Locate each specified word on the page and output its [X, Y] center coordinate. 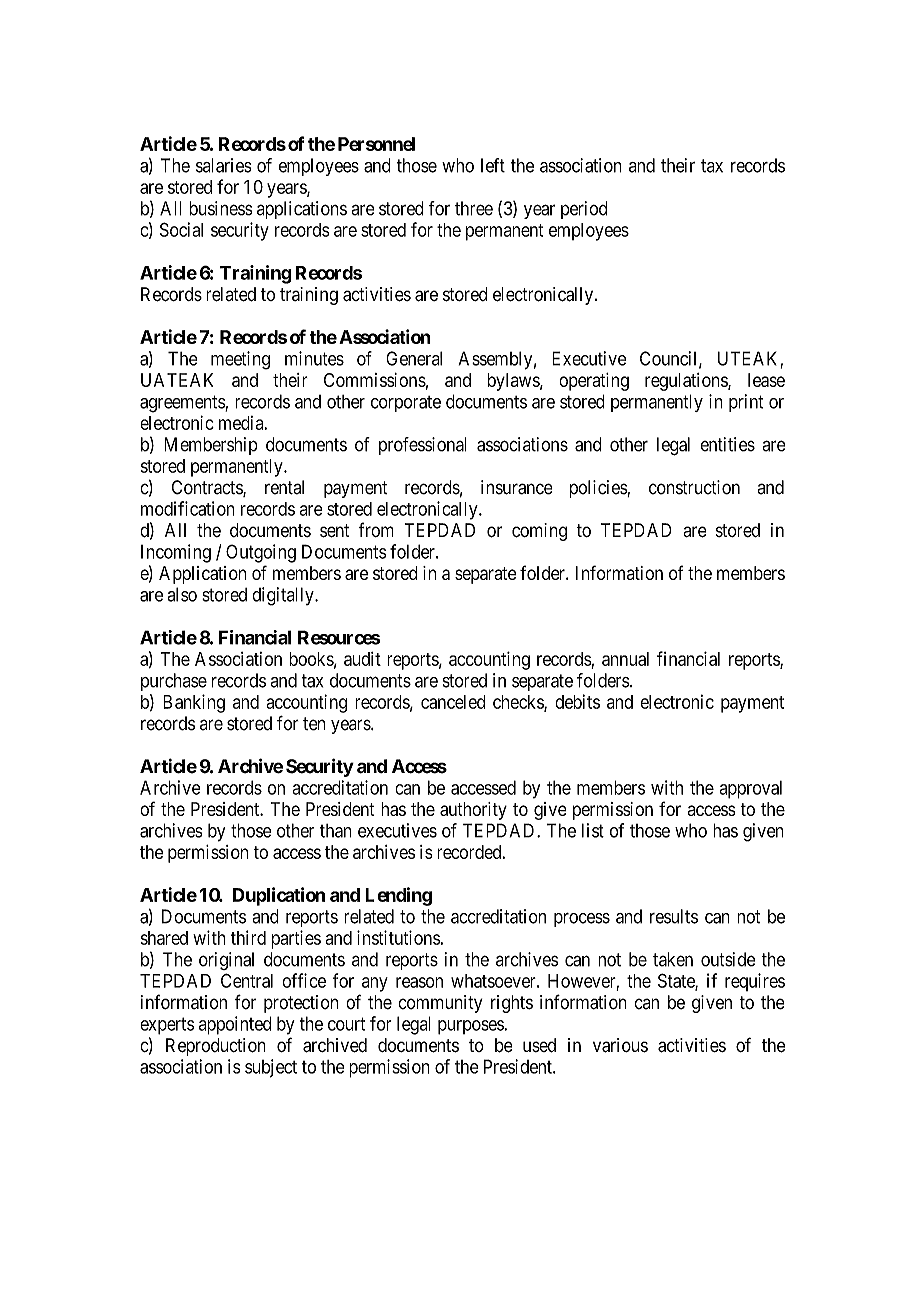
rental [284, 487]
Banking [194, 703]
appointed [234, 1025]
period [584, 210]
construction [694, 487]
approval [750, 790]
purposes [471, 1027]
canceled [453, 702]
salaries [224, 165]
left [493, 165]
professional [423, 446]
